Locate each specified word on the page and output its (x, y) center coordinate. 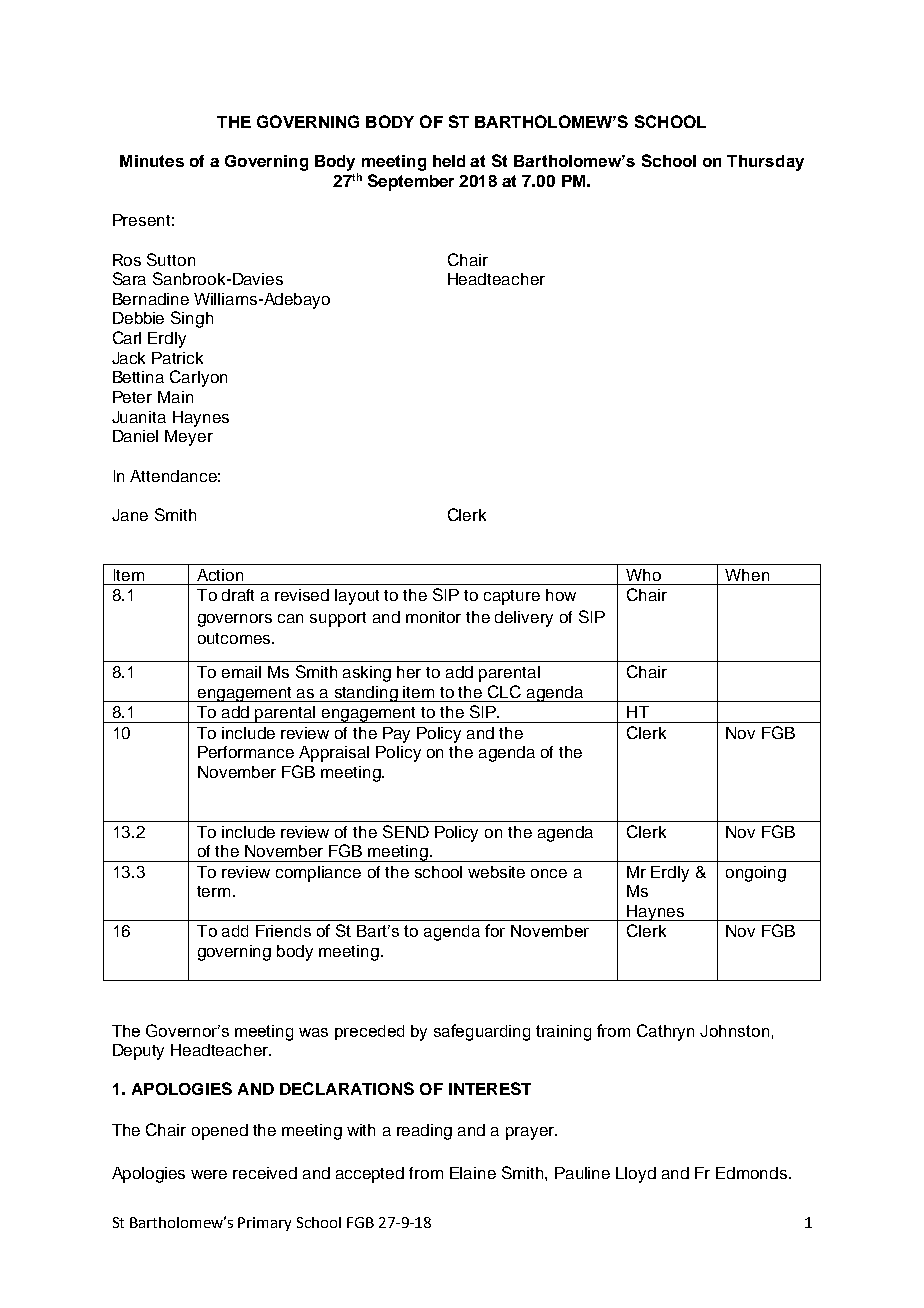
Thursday (765, 163)
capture (512, 597)
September (411, 182)
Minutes (152, 161)
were (209, 1174)
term (213, 891)
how (561, 595)
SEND (406, 831)
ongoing (756, 874)
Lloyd (636, 1175)
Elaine (473, 1173)
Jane (130, 515)
